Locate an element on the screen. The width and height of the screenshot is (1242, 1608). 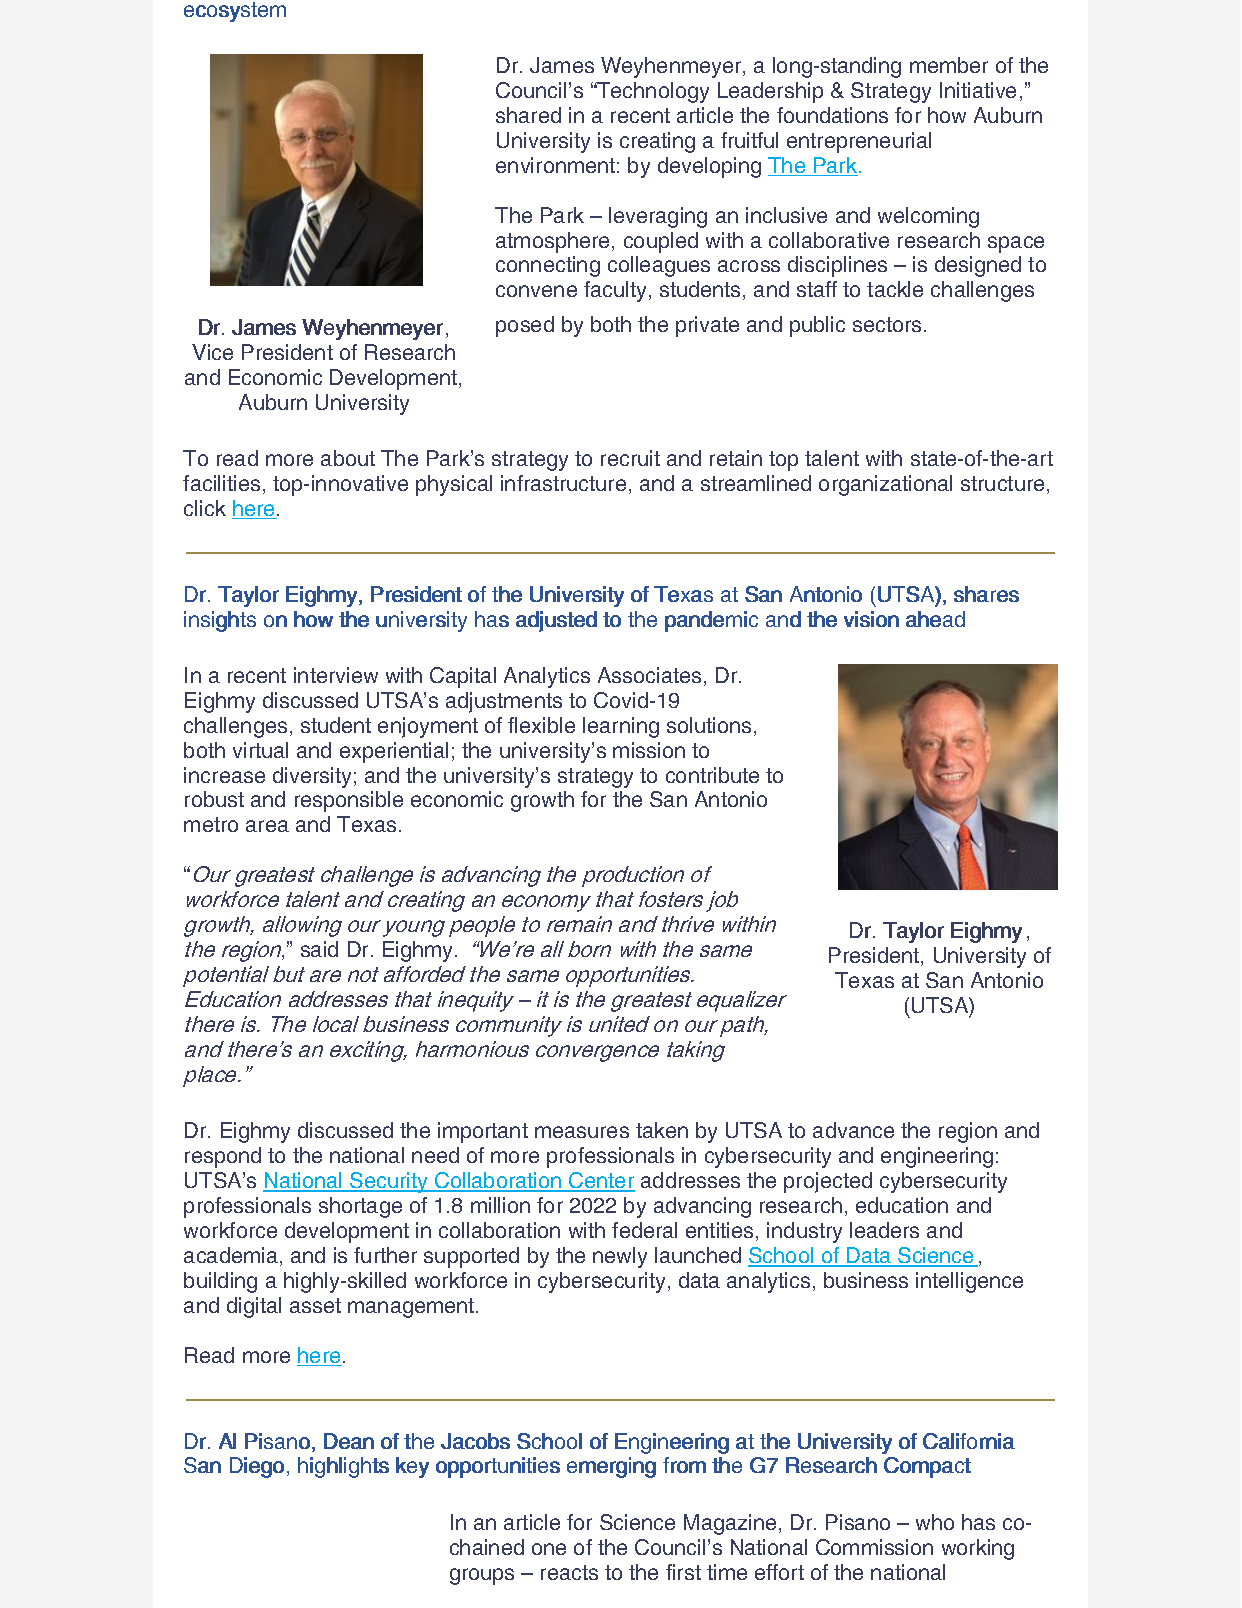
advance is located at coordinates (853, 1130).
